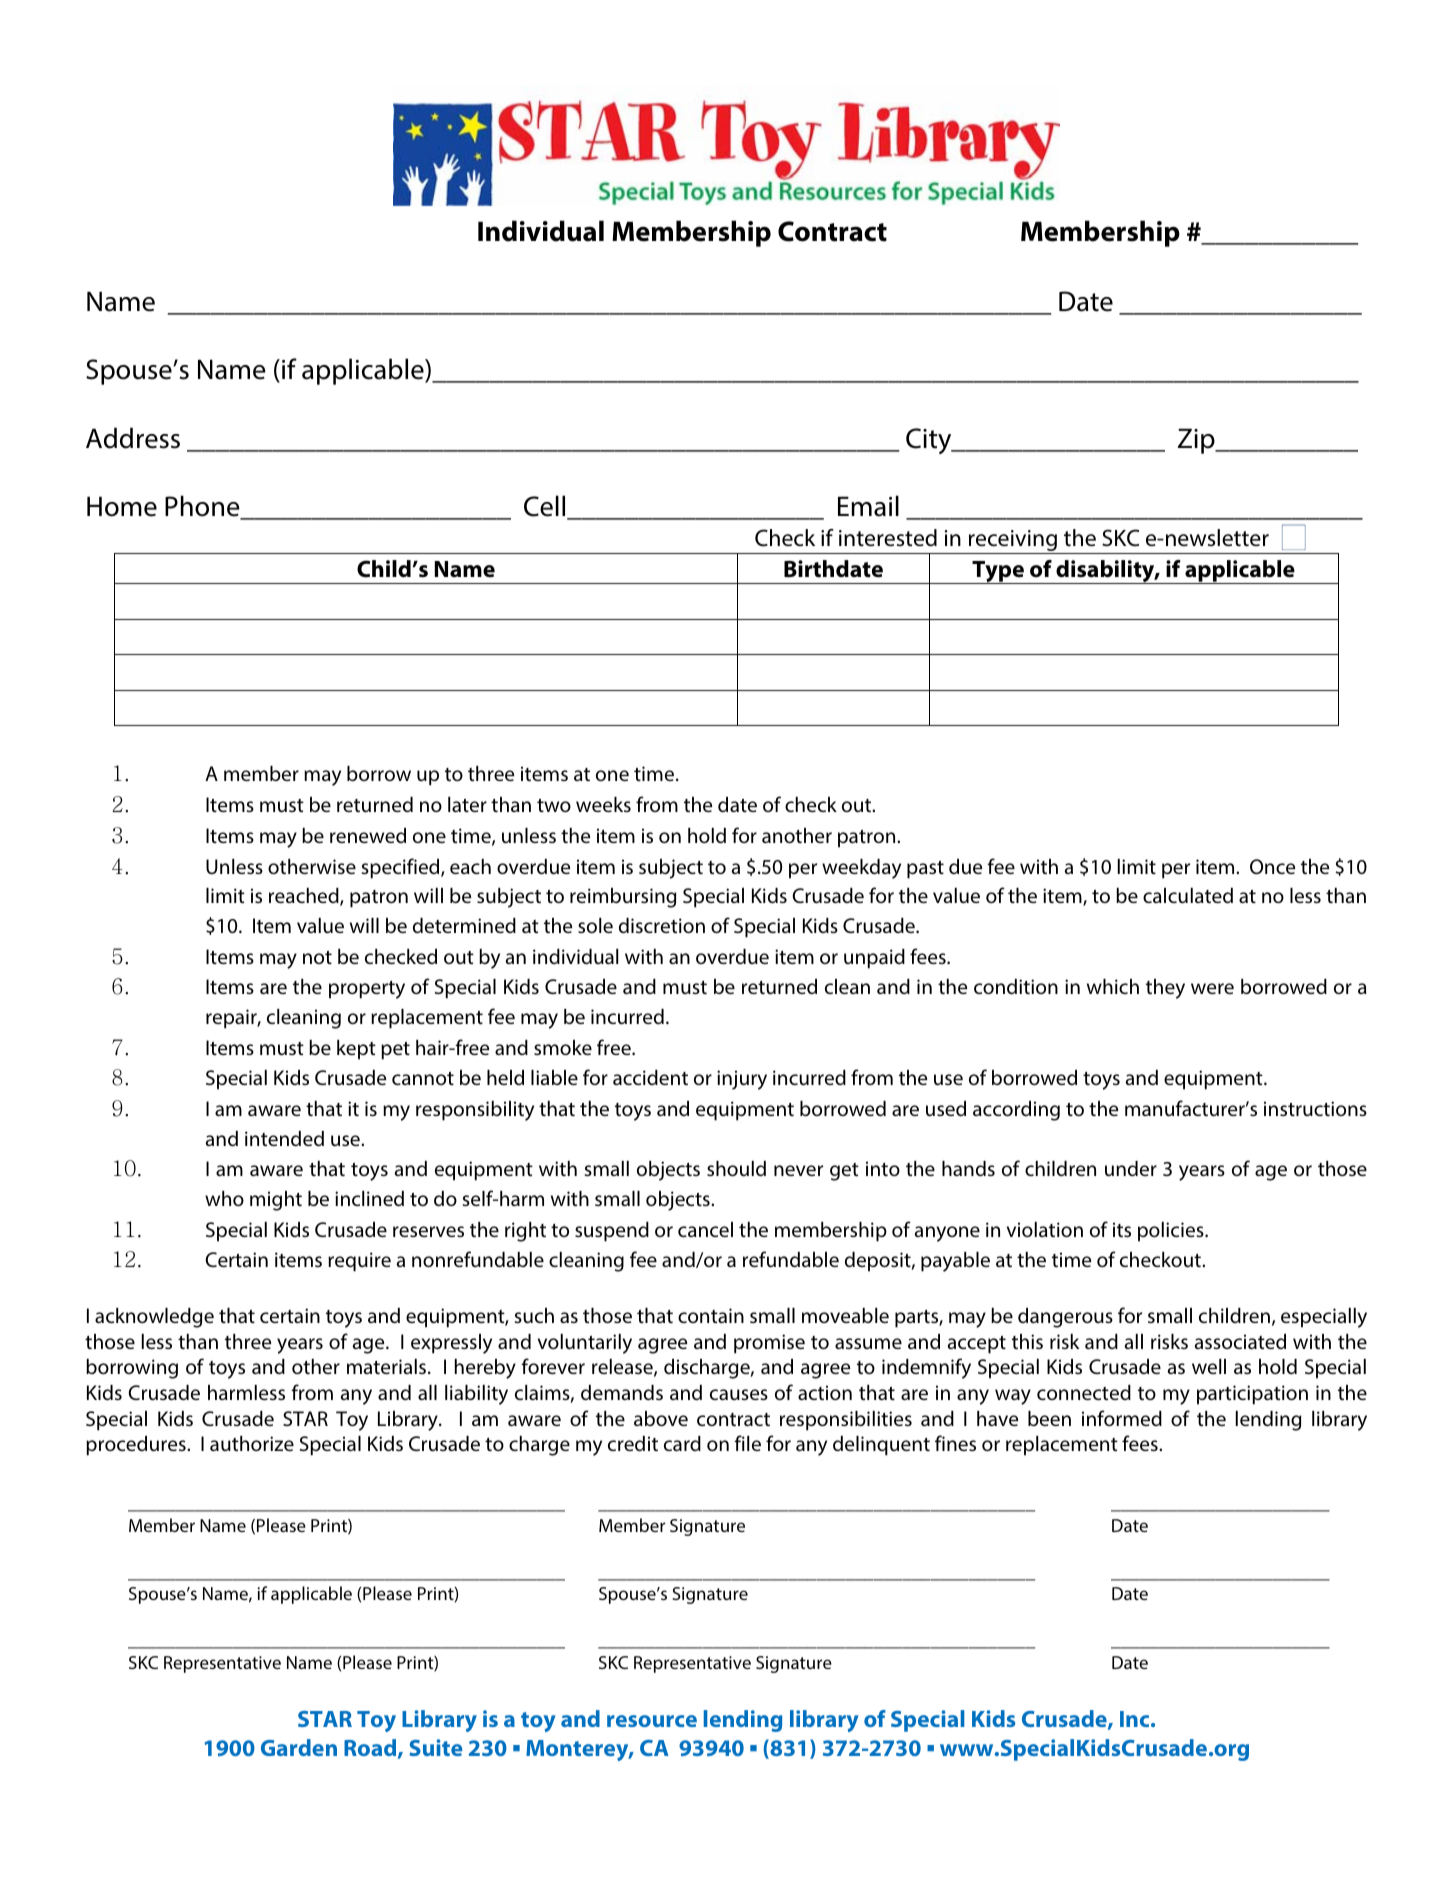 This page has height=1881, width=1453. What do you see at coordinates (1240, 1341) in the page?
I see `associated` at bounding box center [1240, 1341].
